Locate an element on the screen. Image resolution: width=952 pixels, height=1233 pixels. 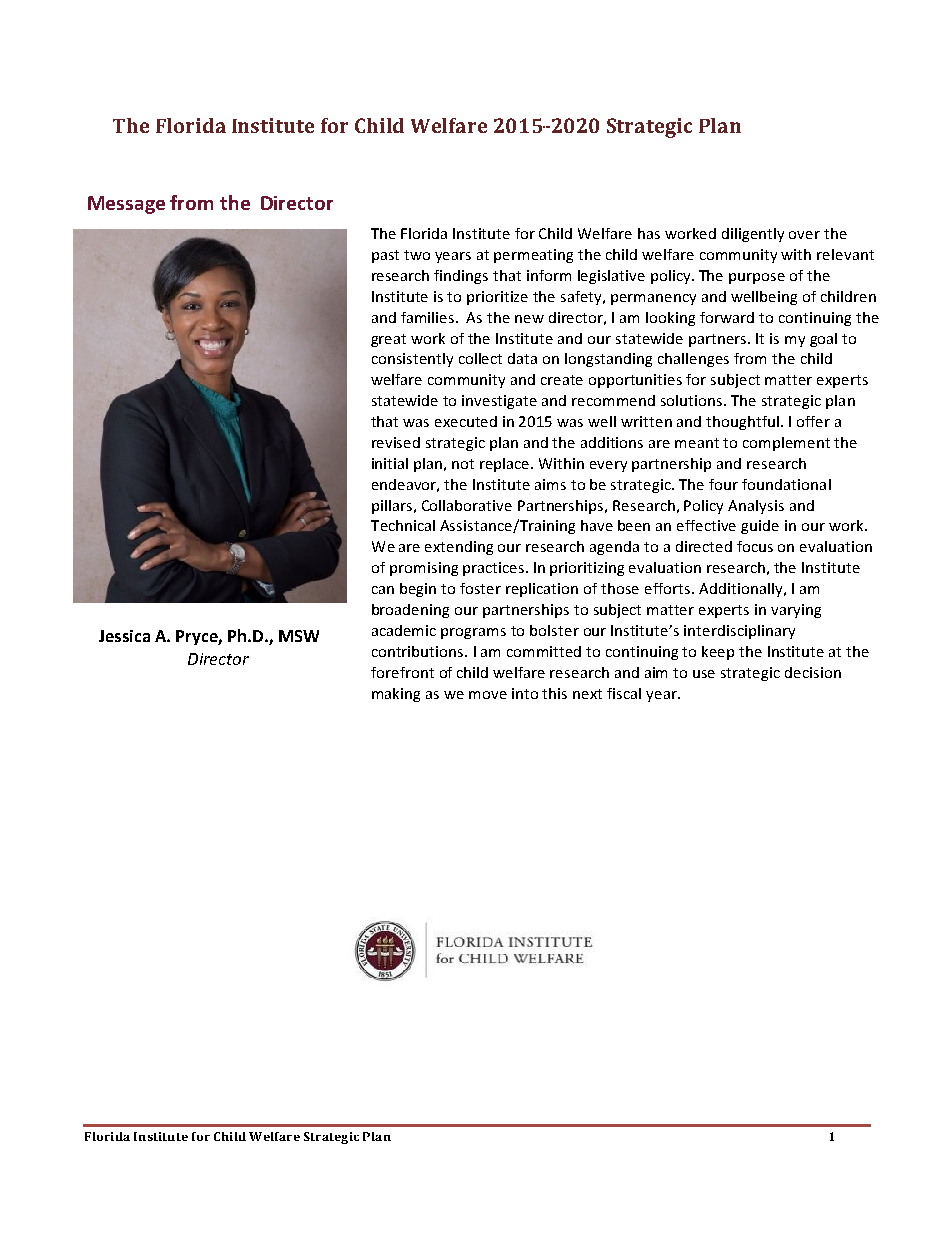
Message is located at coordinates (126, 205).
